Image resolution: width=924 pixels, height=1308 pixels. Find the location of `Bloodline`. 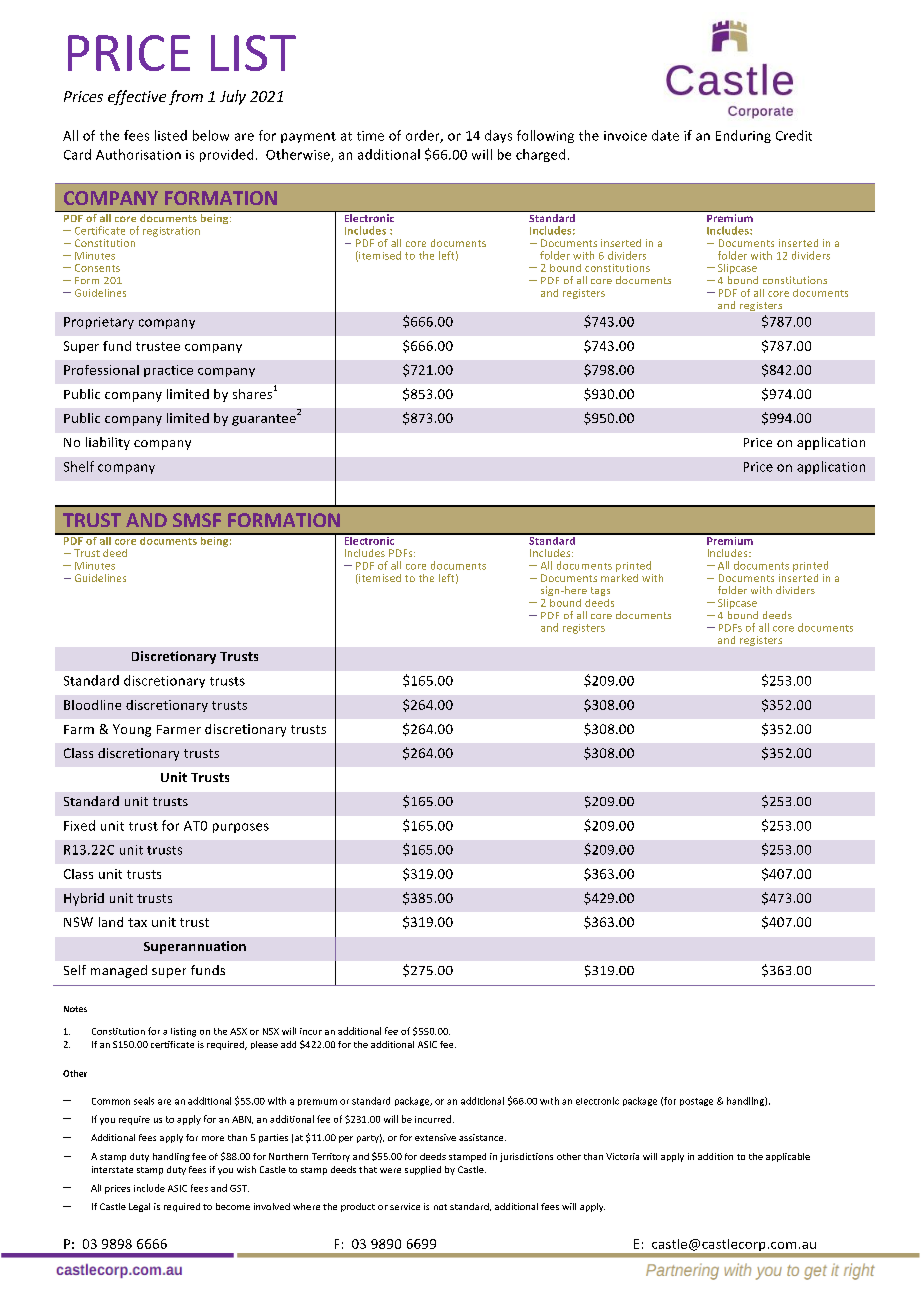

Bloodline is located at coordinates (92, 705).
